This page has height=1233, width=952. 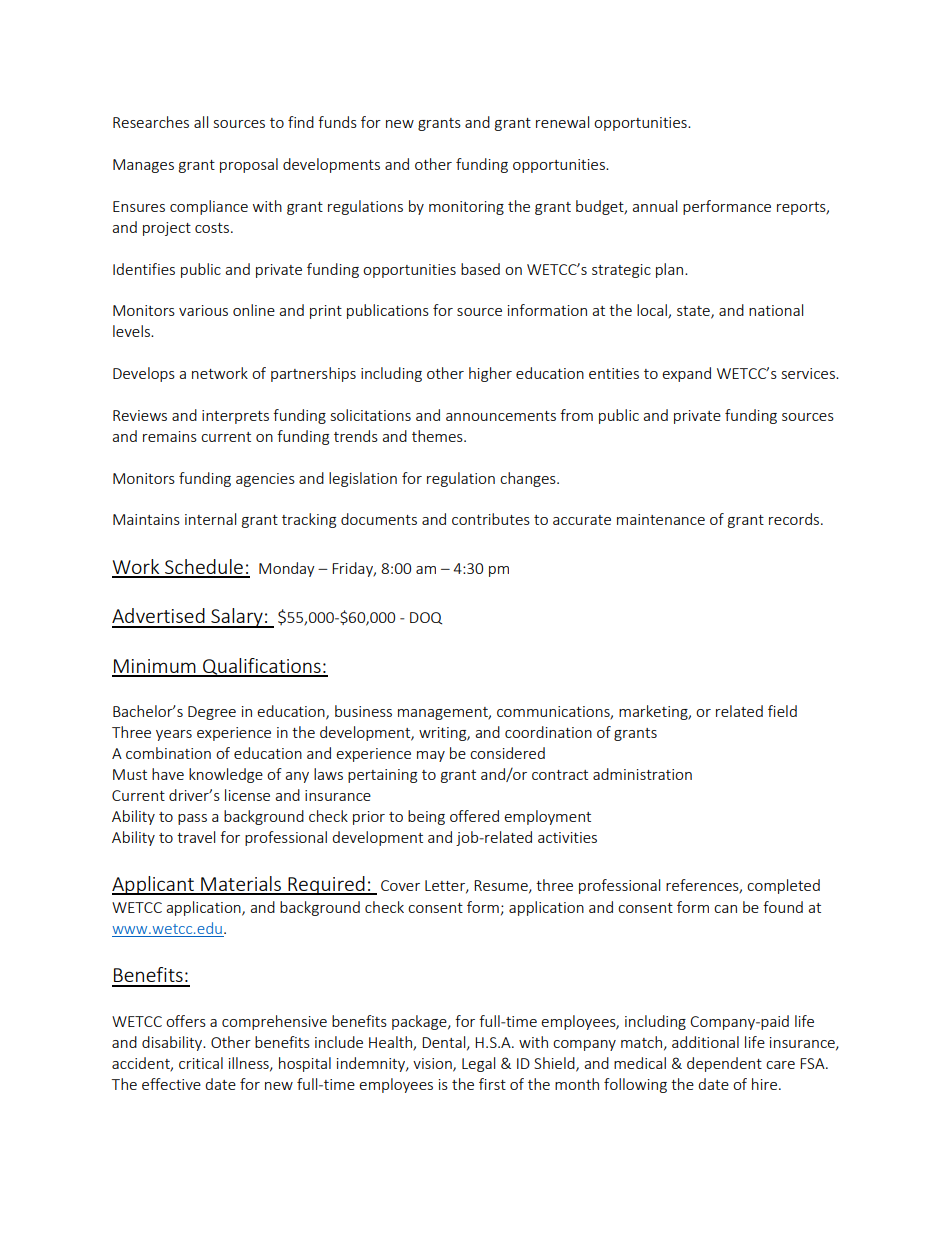 I want to click on Legal, so click(x=478, y=1064).
